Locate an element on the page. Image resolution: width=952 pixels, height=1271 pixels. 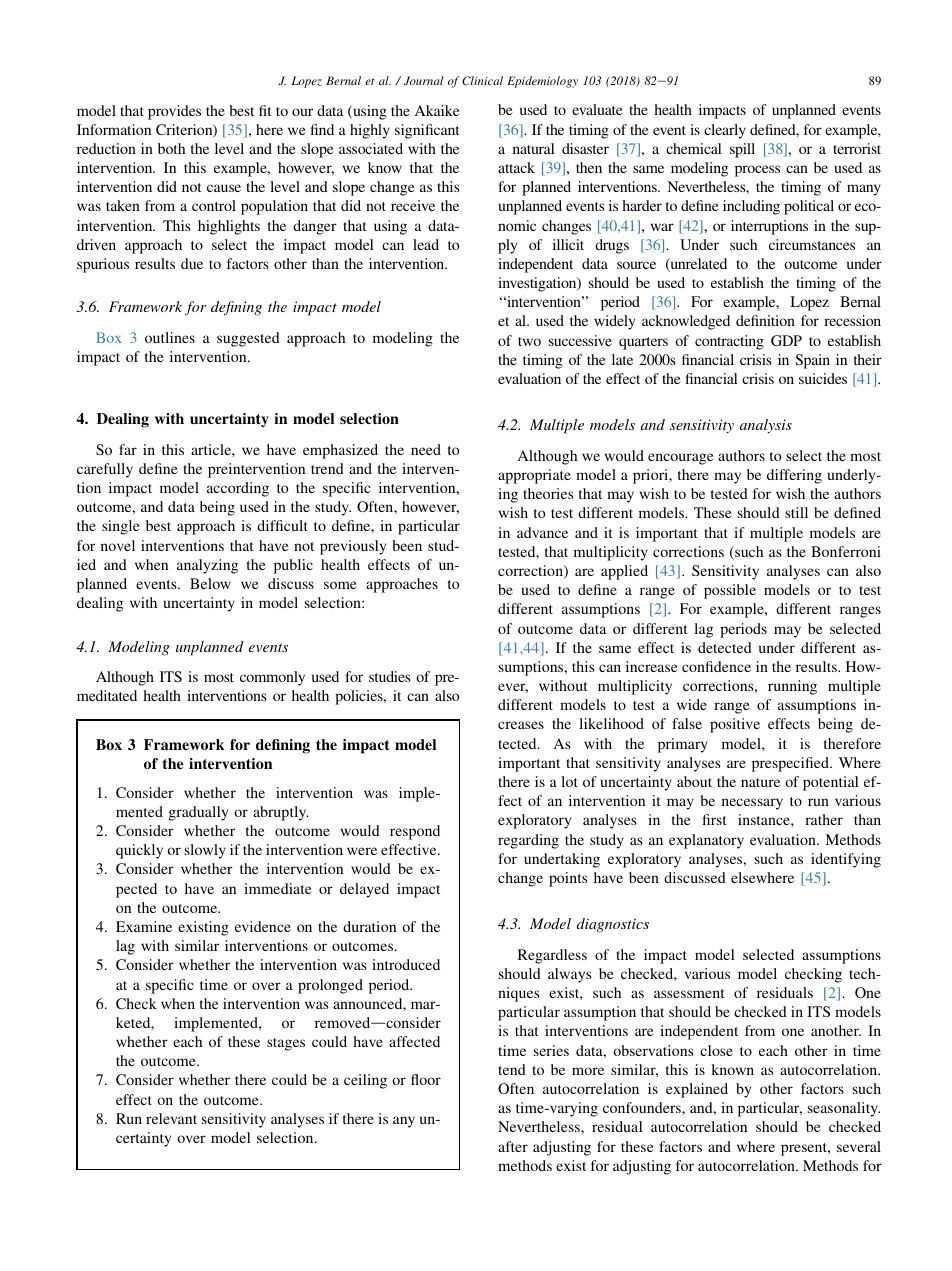
analysis is located at coordinates (766, 426).
